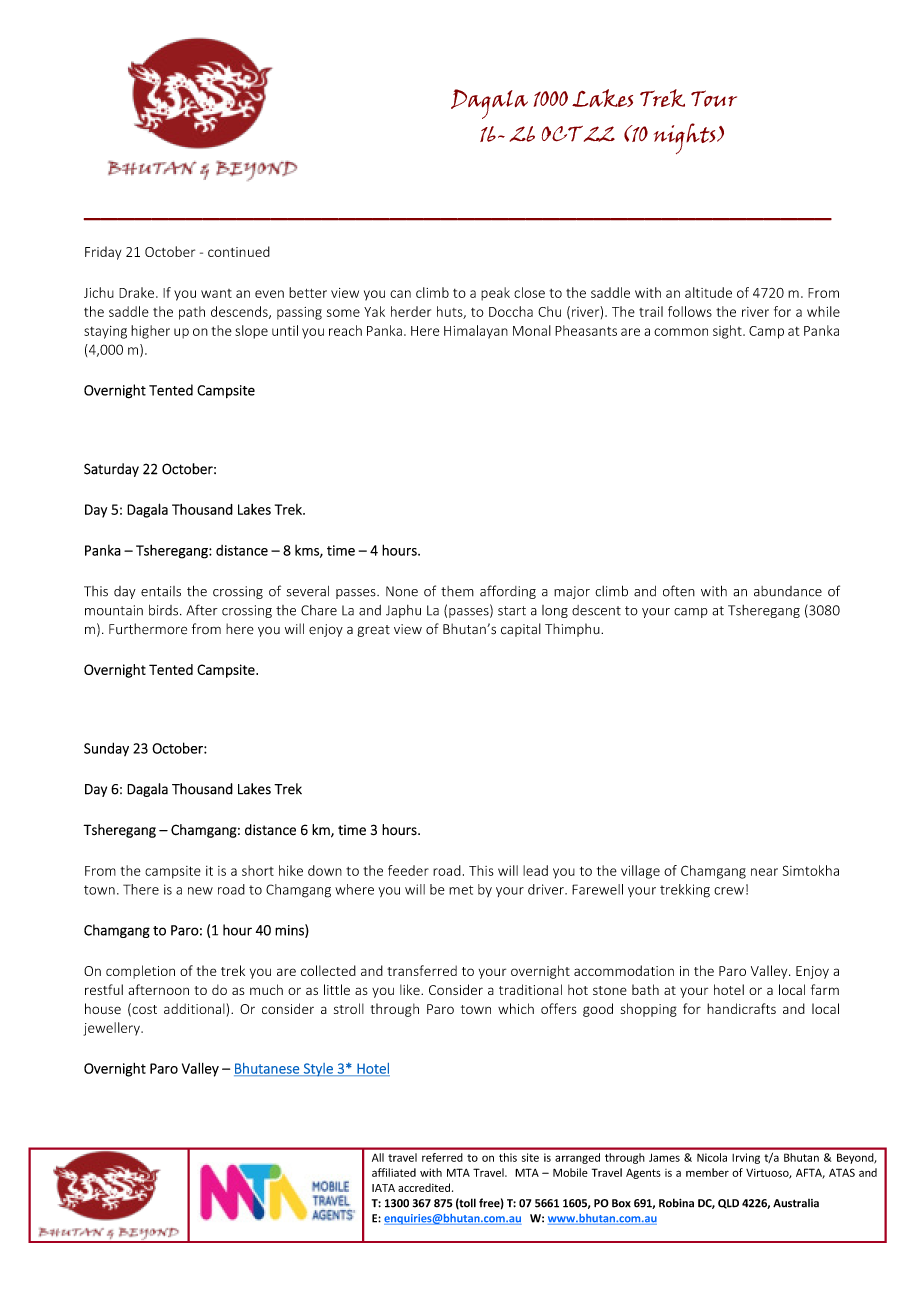  Describe the element at coordinates (521, 630) in the document. I see `capital` at that location.
